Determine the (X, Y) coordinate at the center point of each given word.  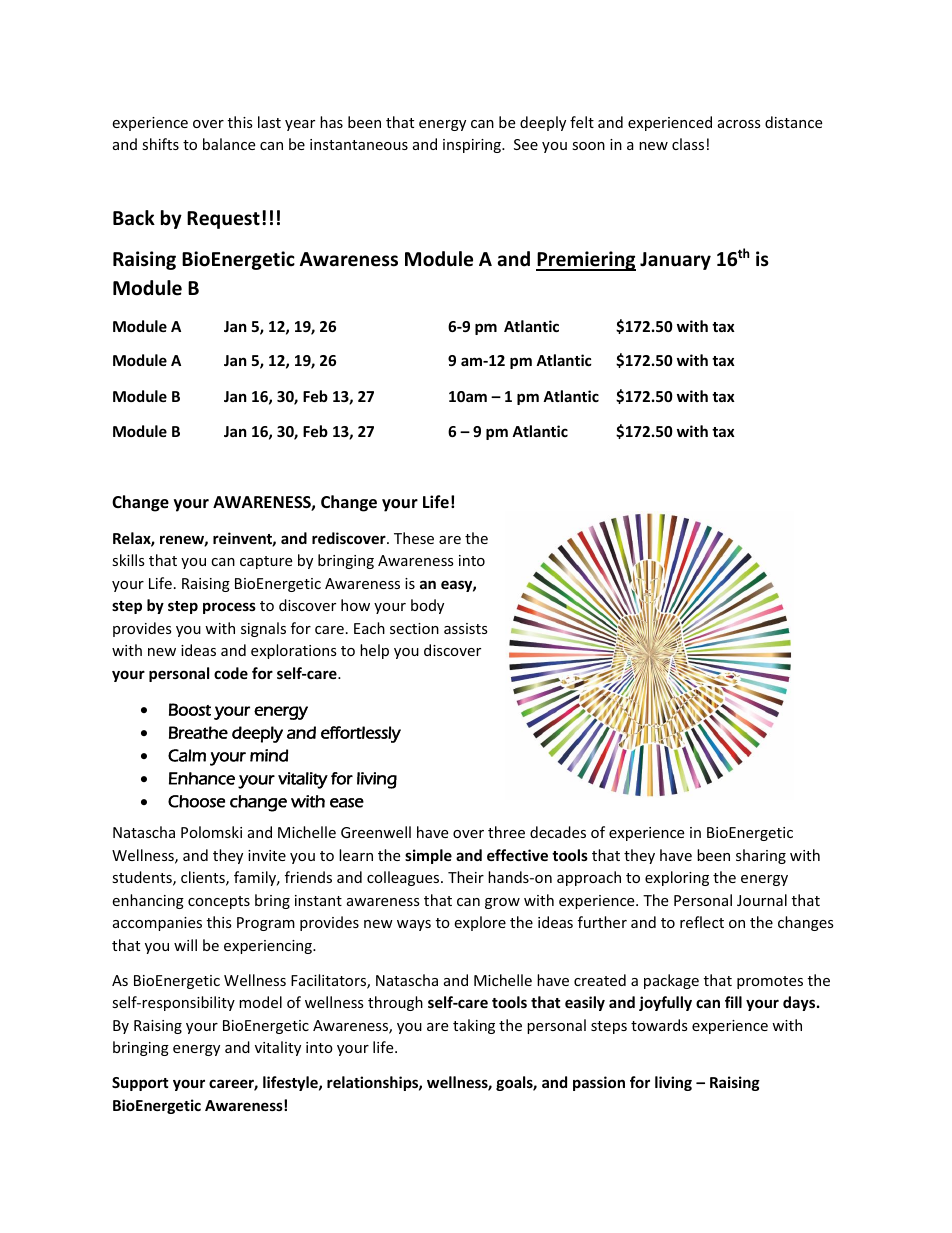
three (506, 832)
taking (474, 1026)
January (675, 261)
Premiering (586, 261)
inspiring (473, 146)
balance (229, 144)
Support (140, 1084)
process (229, 608)
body (427, 606)
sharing (761, 856)
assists (466, 628)
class (688, 144)
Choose (196, 801)
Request (223, 220)
